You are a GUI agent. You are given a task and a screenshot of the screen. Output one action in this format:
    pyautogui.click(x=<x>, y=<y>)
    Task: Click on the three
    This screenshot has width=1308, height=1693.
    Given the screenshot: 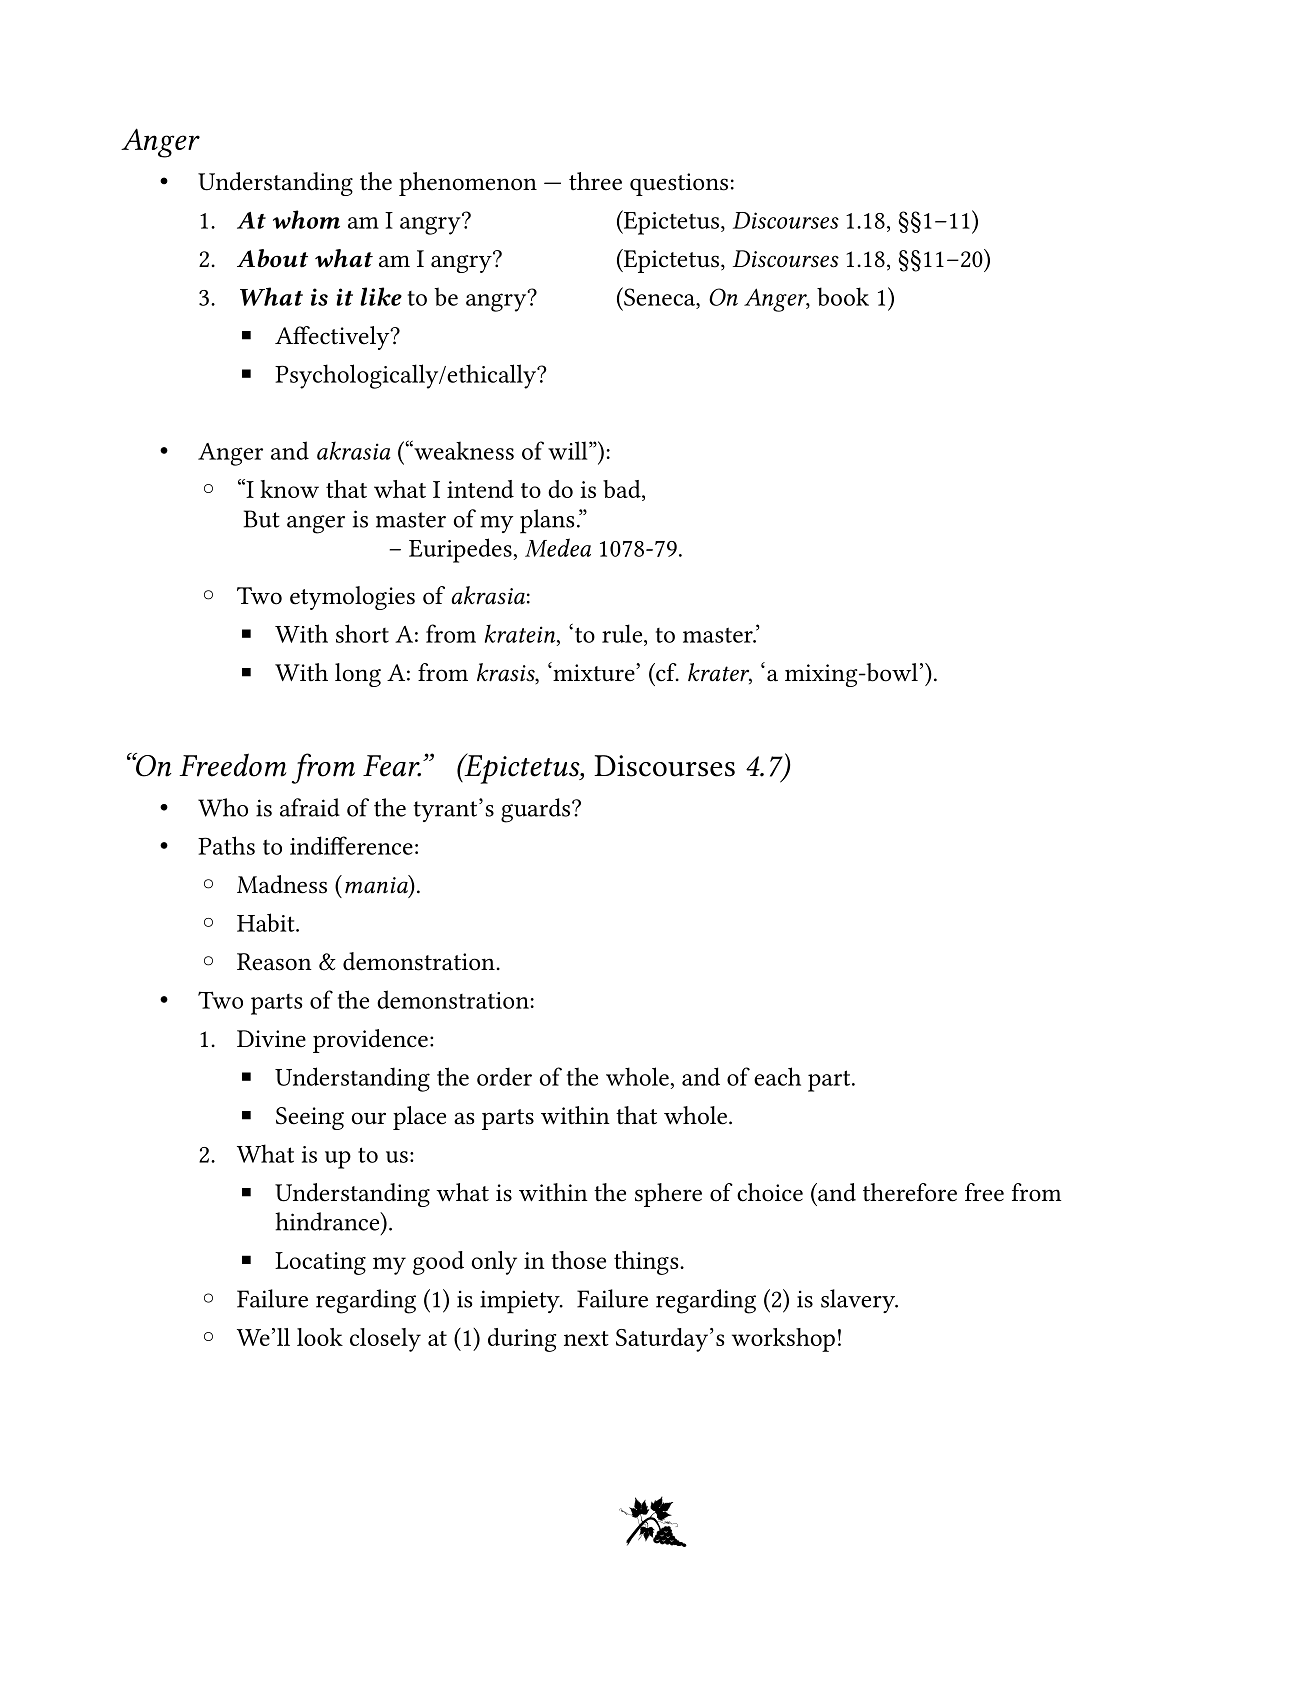 What is the action you would take?
    pyautogui.click(x=595, y=181)
